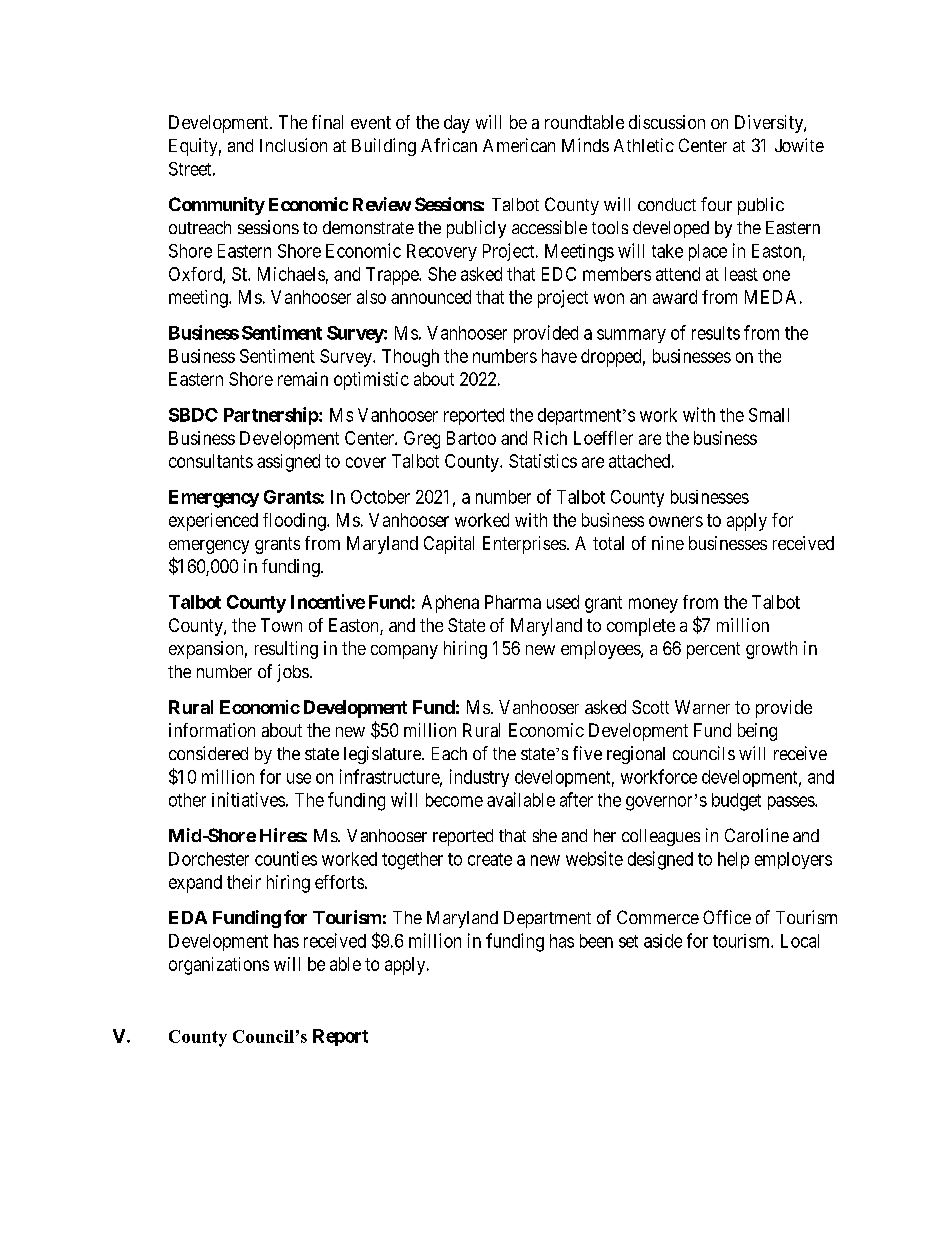 Image resolution: width=952 pixels, height=1233 pixels. What do you see at coordinates (212, 730) in the screenshot?
I see `information` at bounding box center [212, 730].
